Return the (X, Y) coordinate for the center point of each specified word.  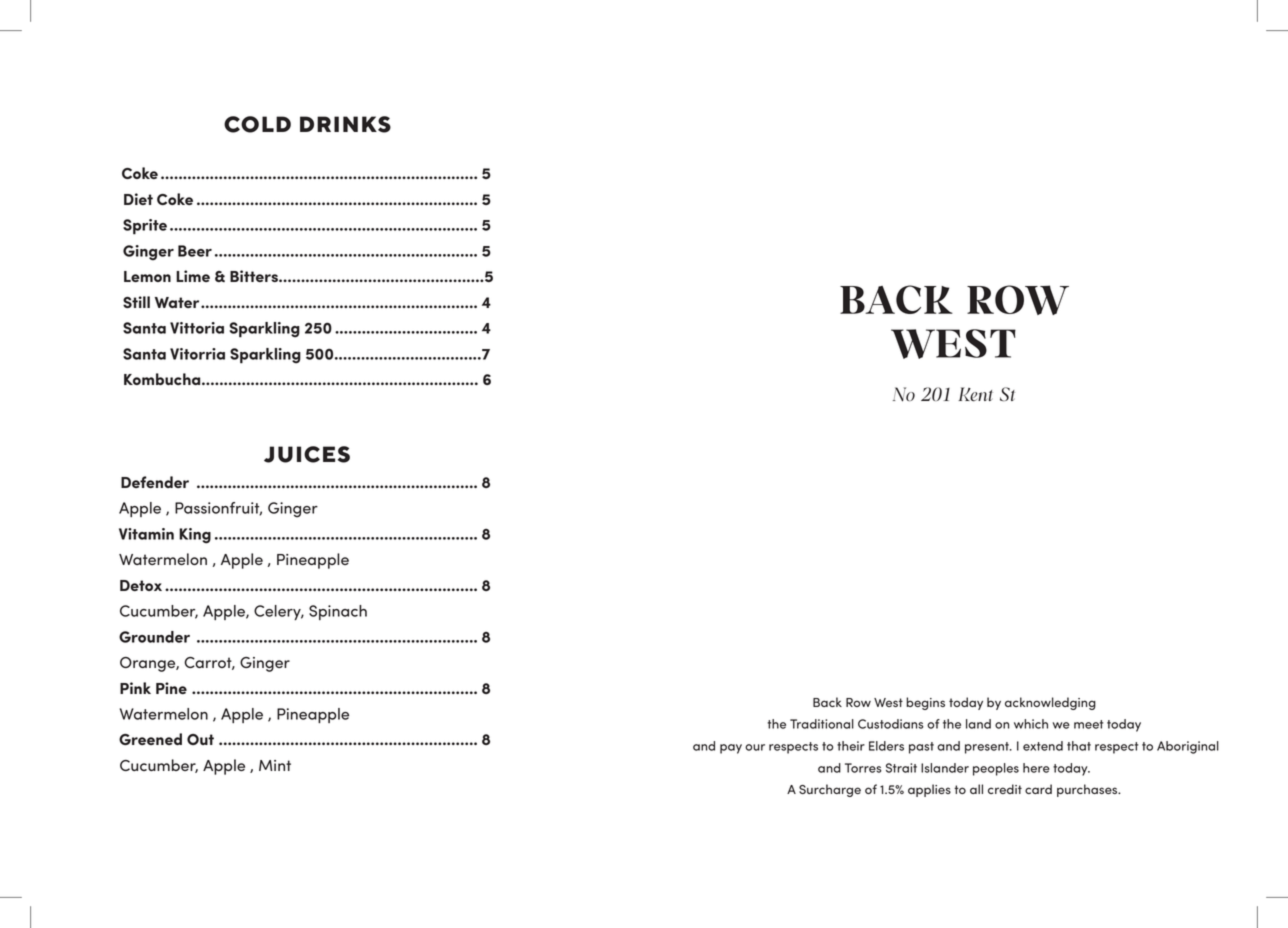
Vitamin (146, 534)
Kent (975, 394)
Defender (155, 482)
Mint (275, 765)
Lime (193, 276)
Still (136, 302)
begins (925, 703)
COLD (257, 124)
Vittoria (197, 328)
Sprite (145, 227)
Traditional (822, 724)
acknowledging (1050, 703)
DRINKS (345, 124)
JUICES (307, 454)
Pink (135, 688)
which (1031, 724)
